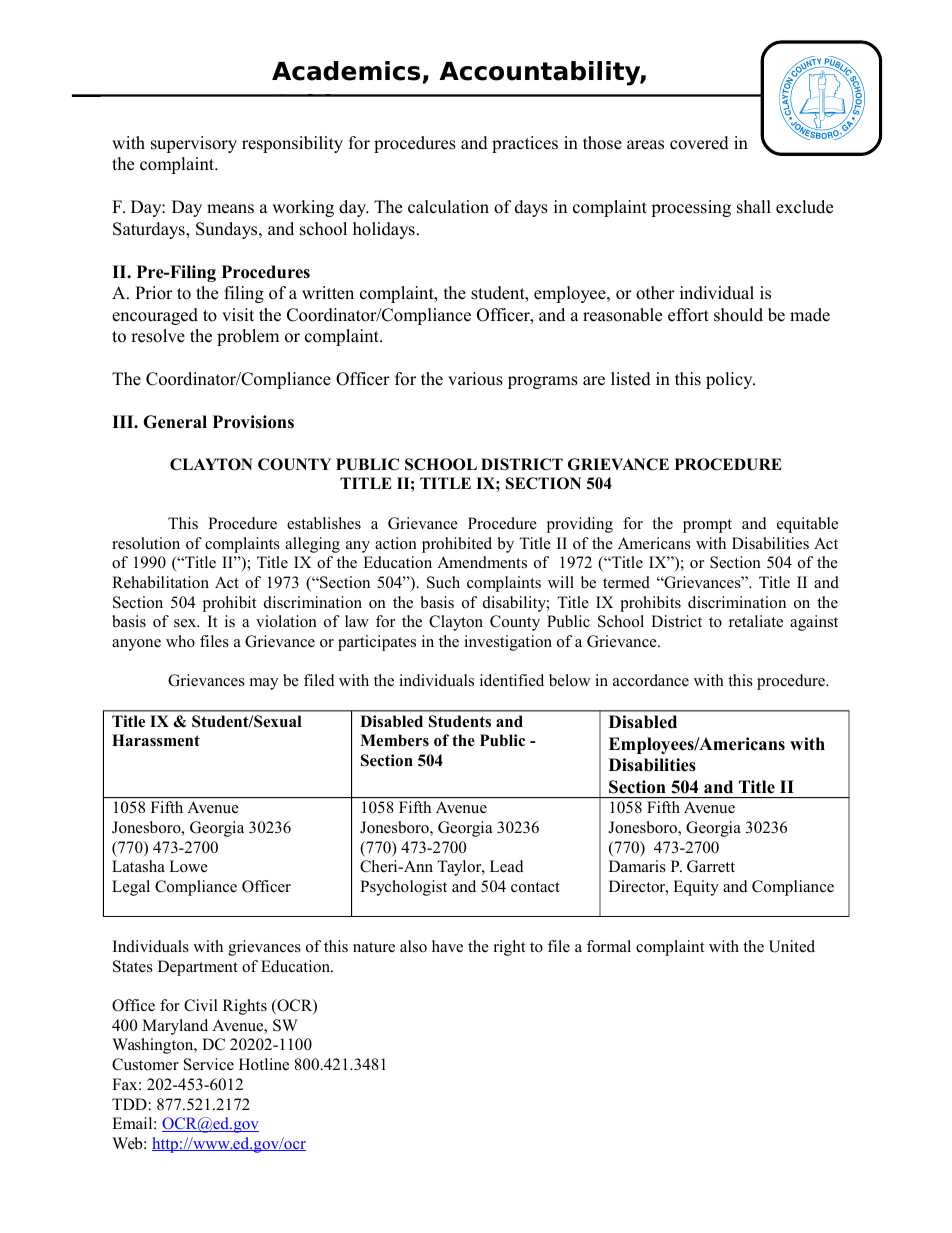 This screenshot has height=1233, width=952. I want to click on supervisory, so click(194, 144).
